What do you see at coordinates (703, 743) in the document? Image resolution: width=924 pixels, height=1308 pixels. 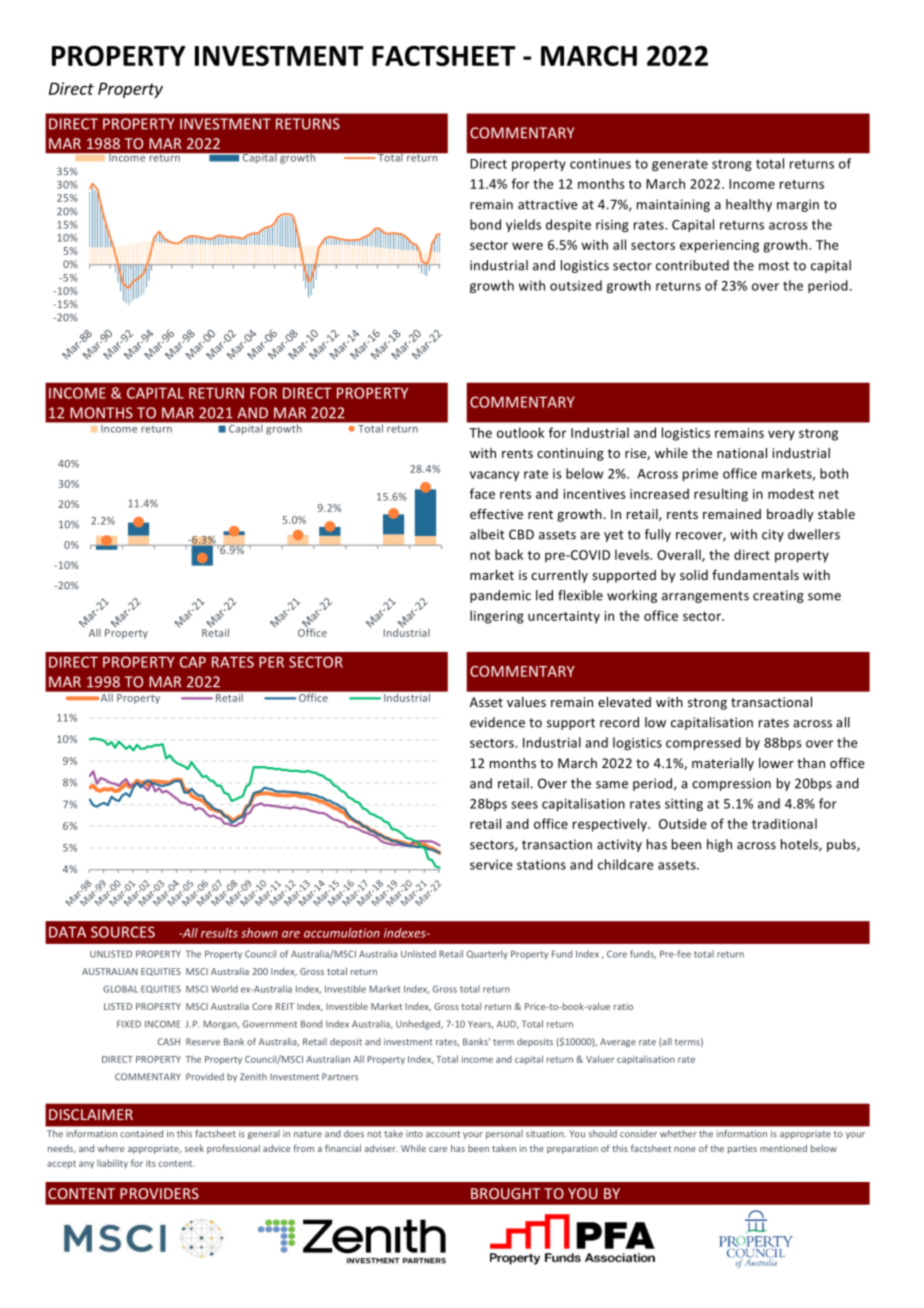 I see `compressed` at bounding box center [703, 743].
